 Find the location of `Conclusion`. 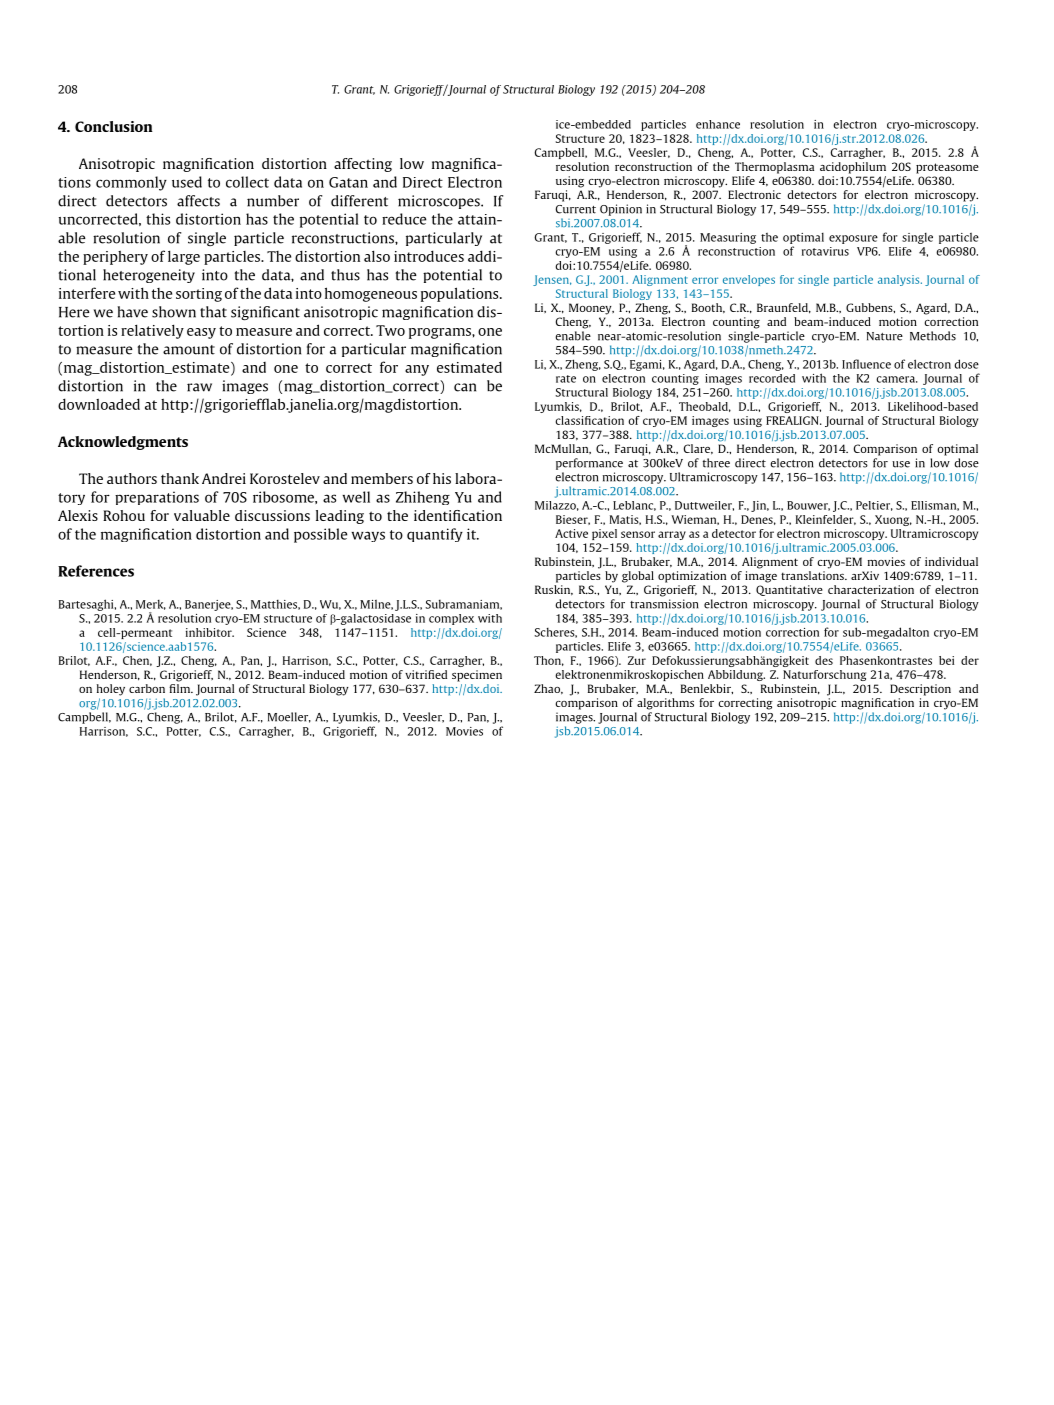

Conclusion is located at coordinates (114, 126).
